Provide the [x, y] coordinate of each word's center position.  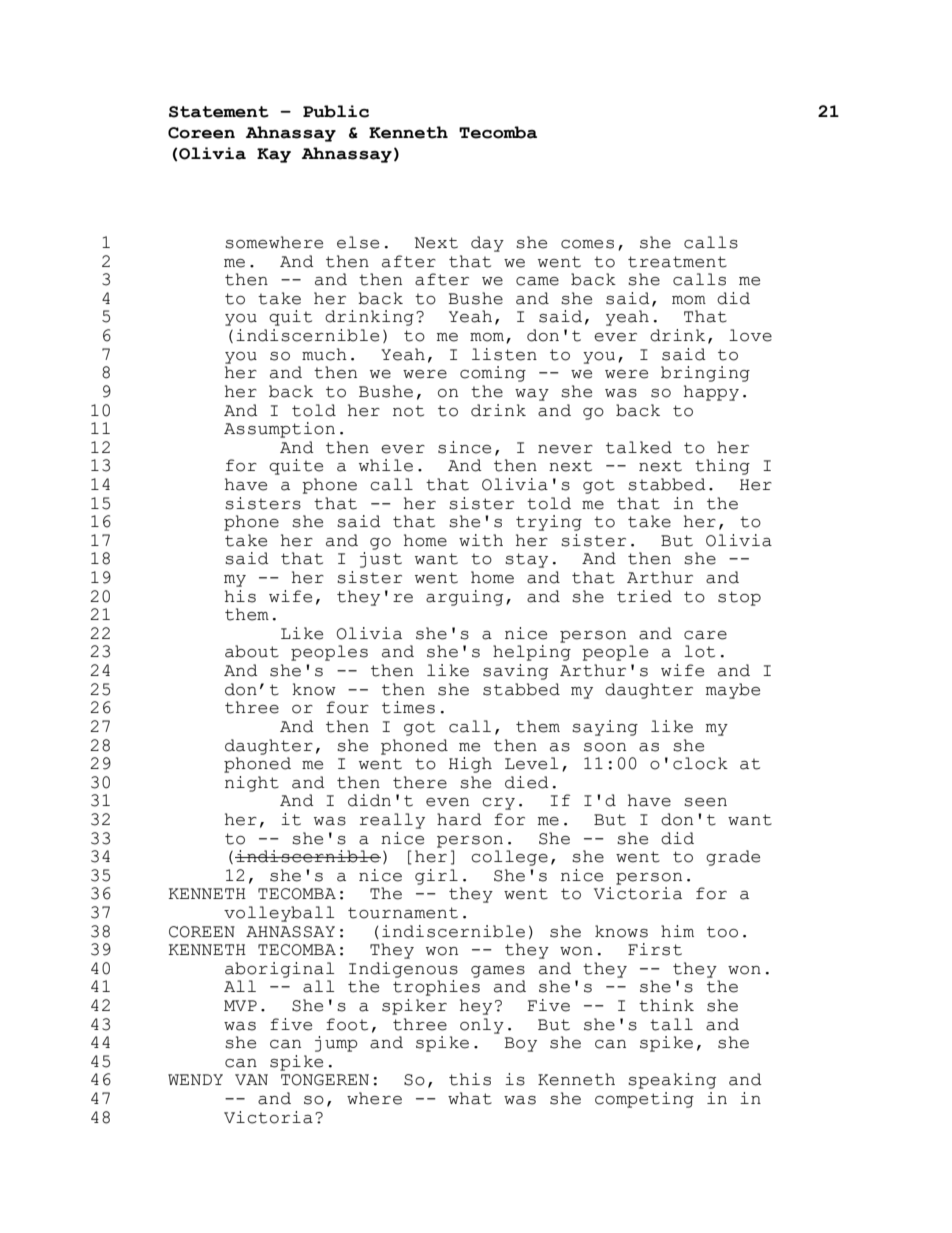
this [470, 1079]
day [487, 244]
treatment [677, 262]
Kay [274, 155]
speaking [672, 1081]
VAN [251, 1079]
